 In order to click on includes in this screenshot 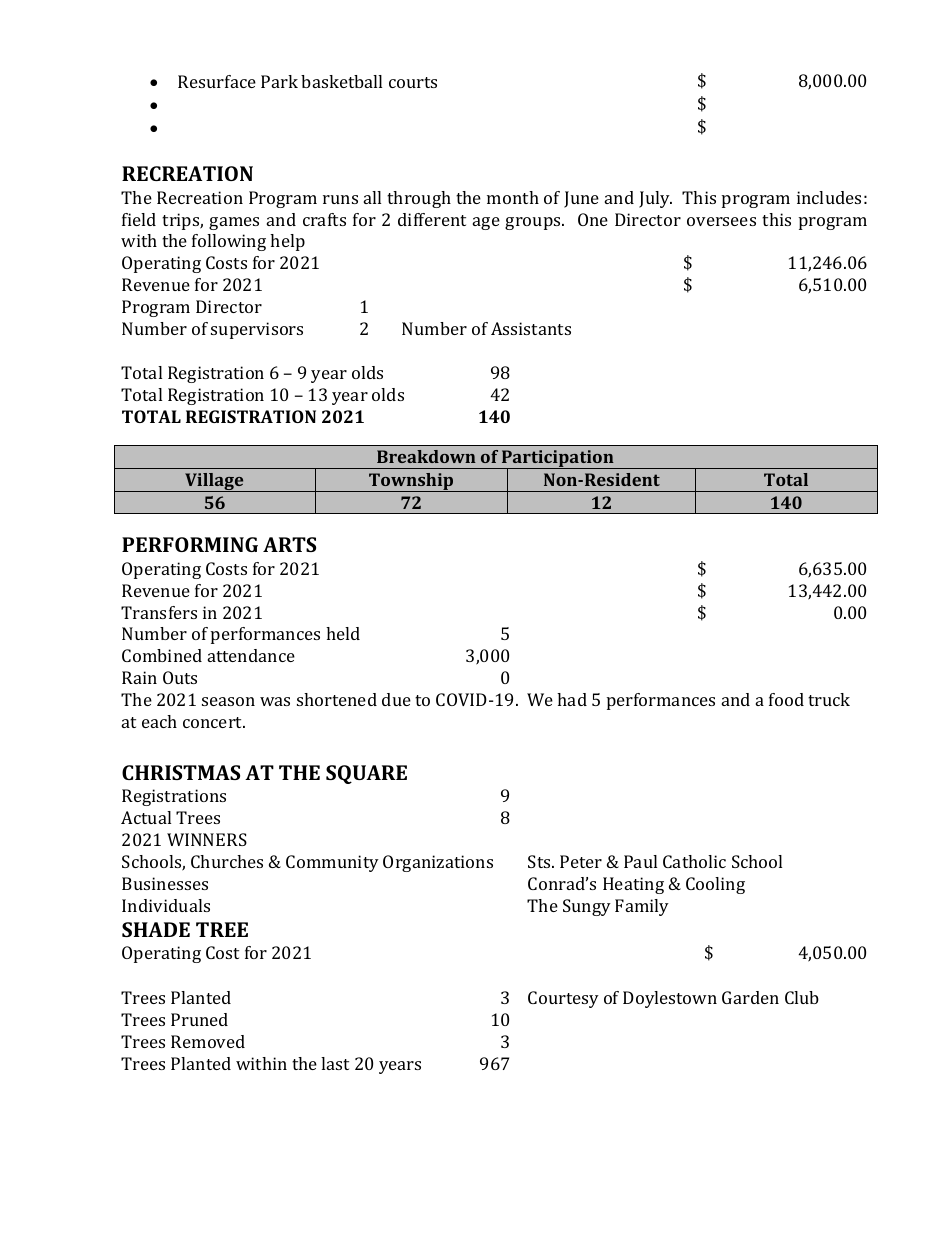, I will do `click(829, 197)`.
